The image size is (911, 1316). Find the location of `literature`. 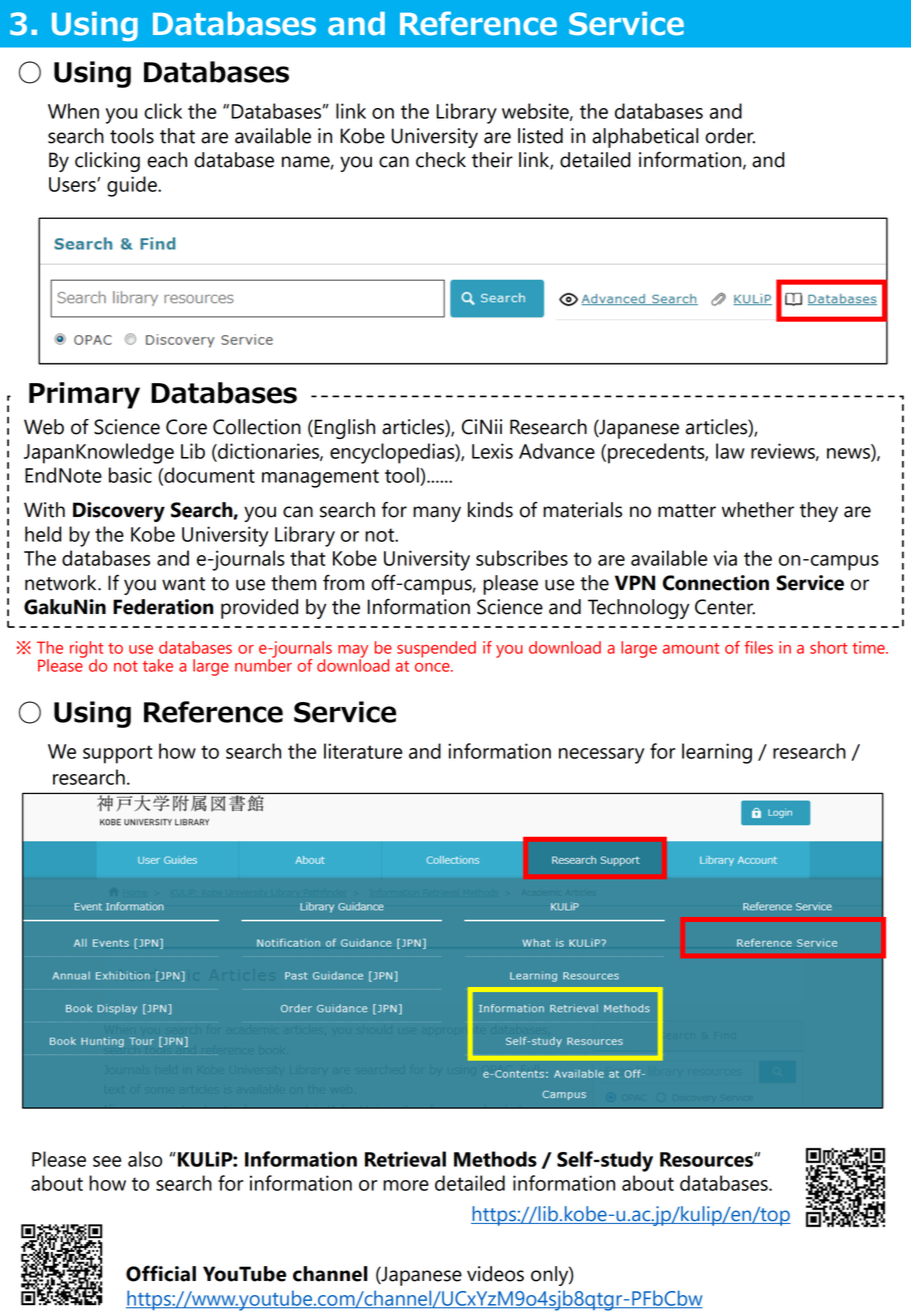

literature is located at coordinates (363, 751).
